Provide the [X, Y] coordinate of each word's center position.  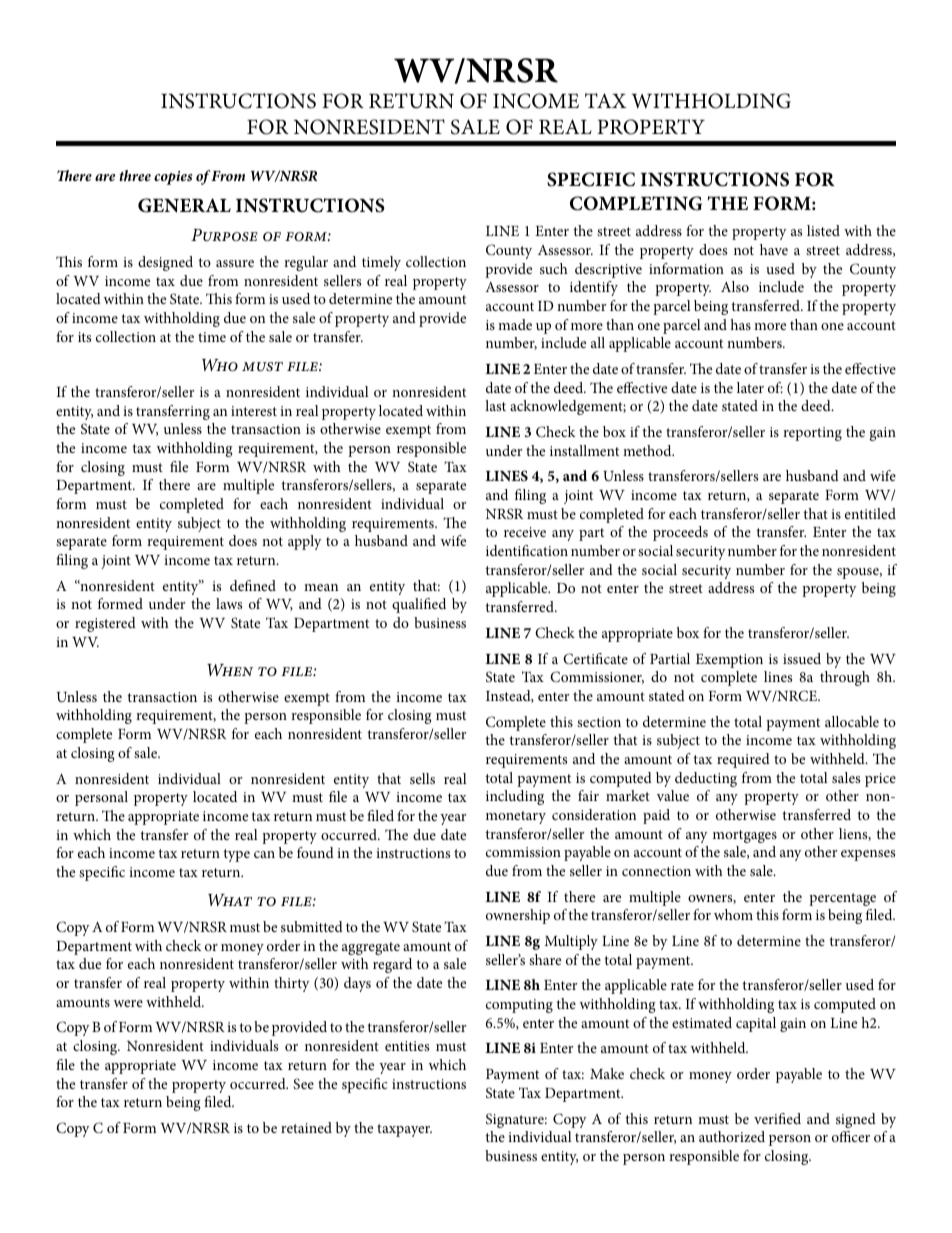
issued [802, 658]
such [554, 268]
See [303, 1084]
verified [777, 1118]
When [230, 670]
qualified [419, 605]
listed [823, 230]
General [184, 205]
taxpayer [404, 1130]
